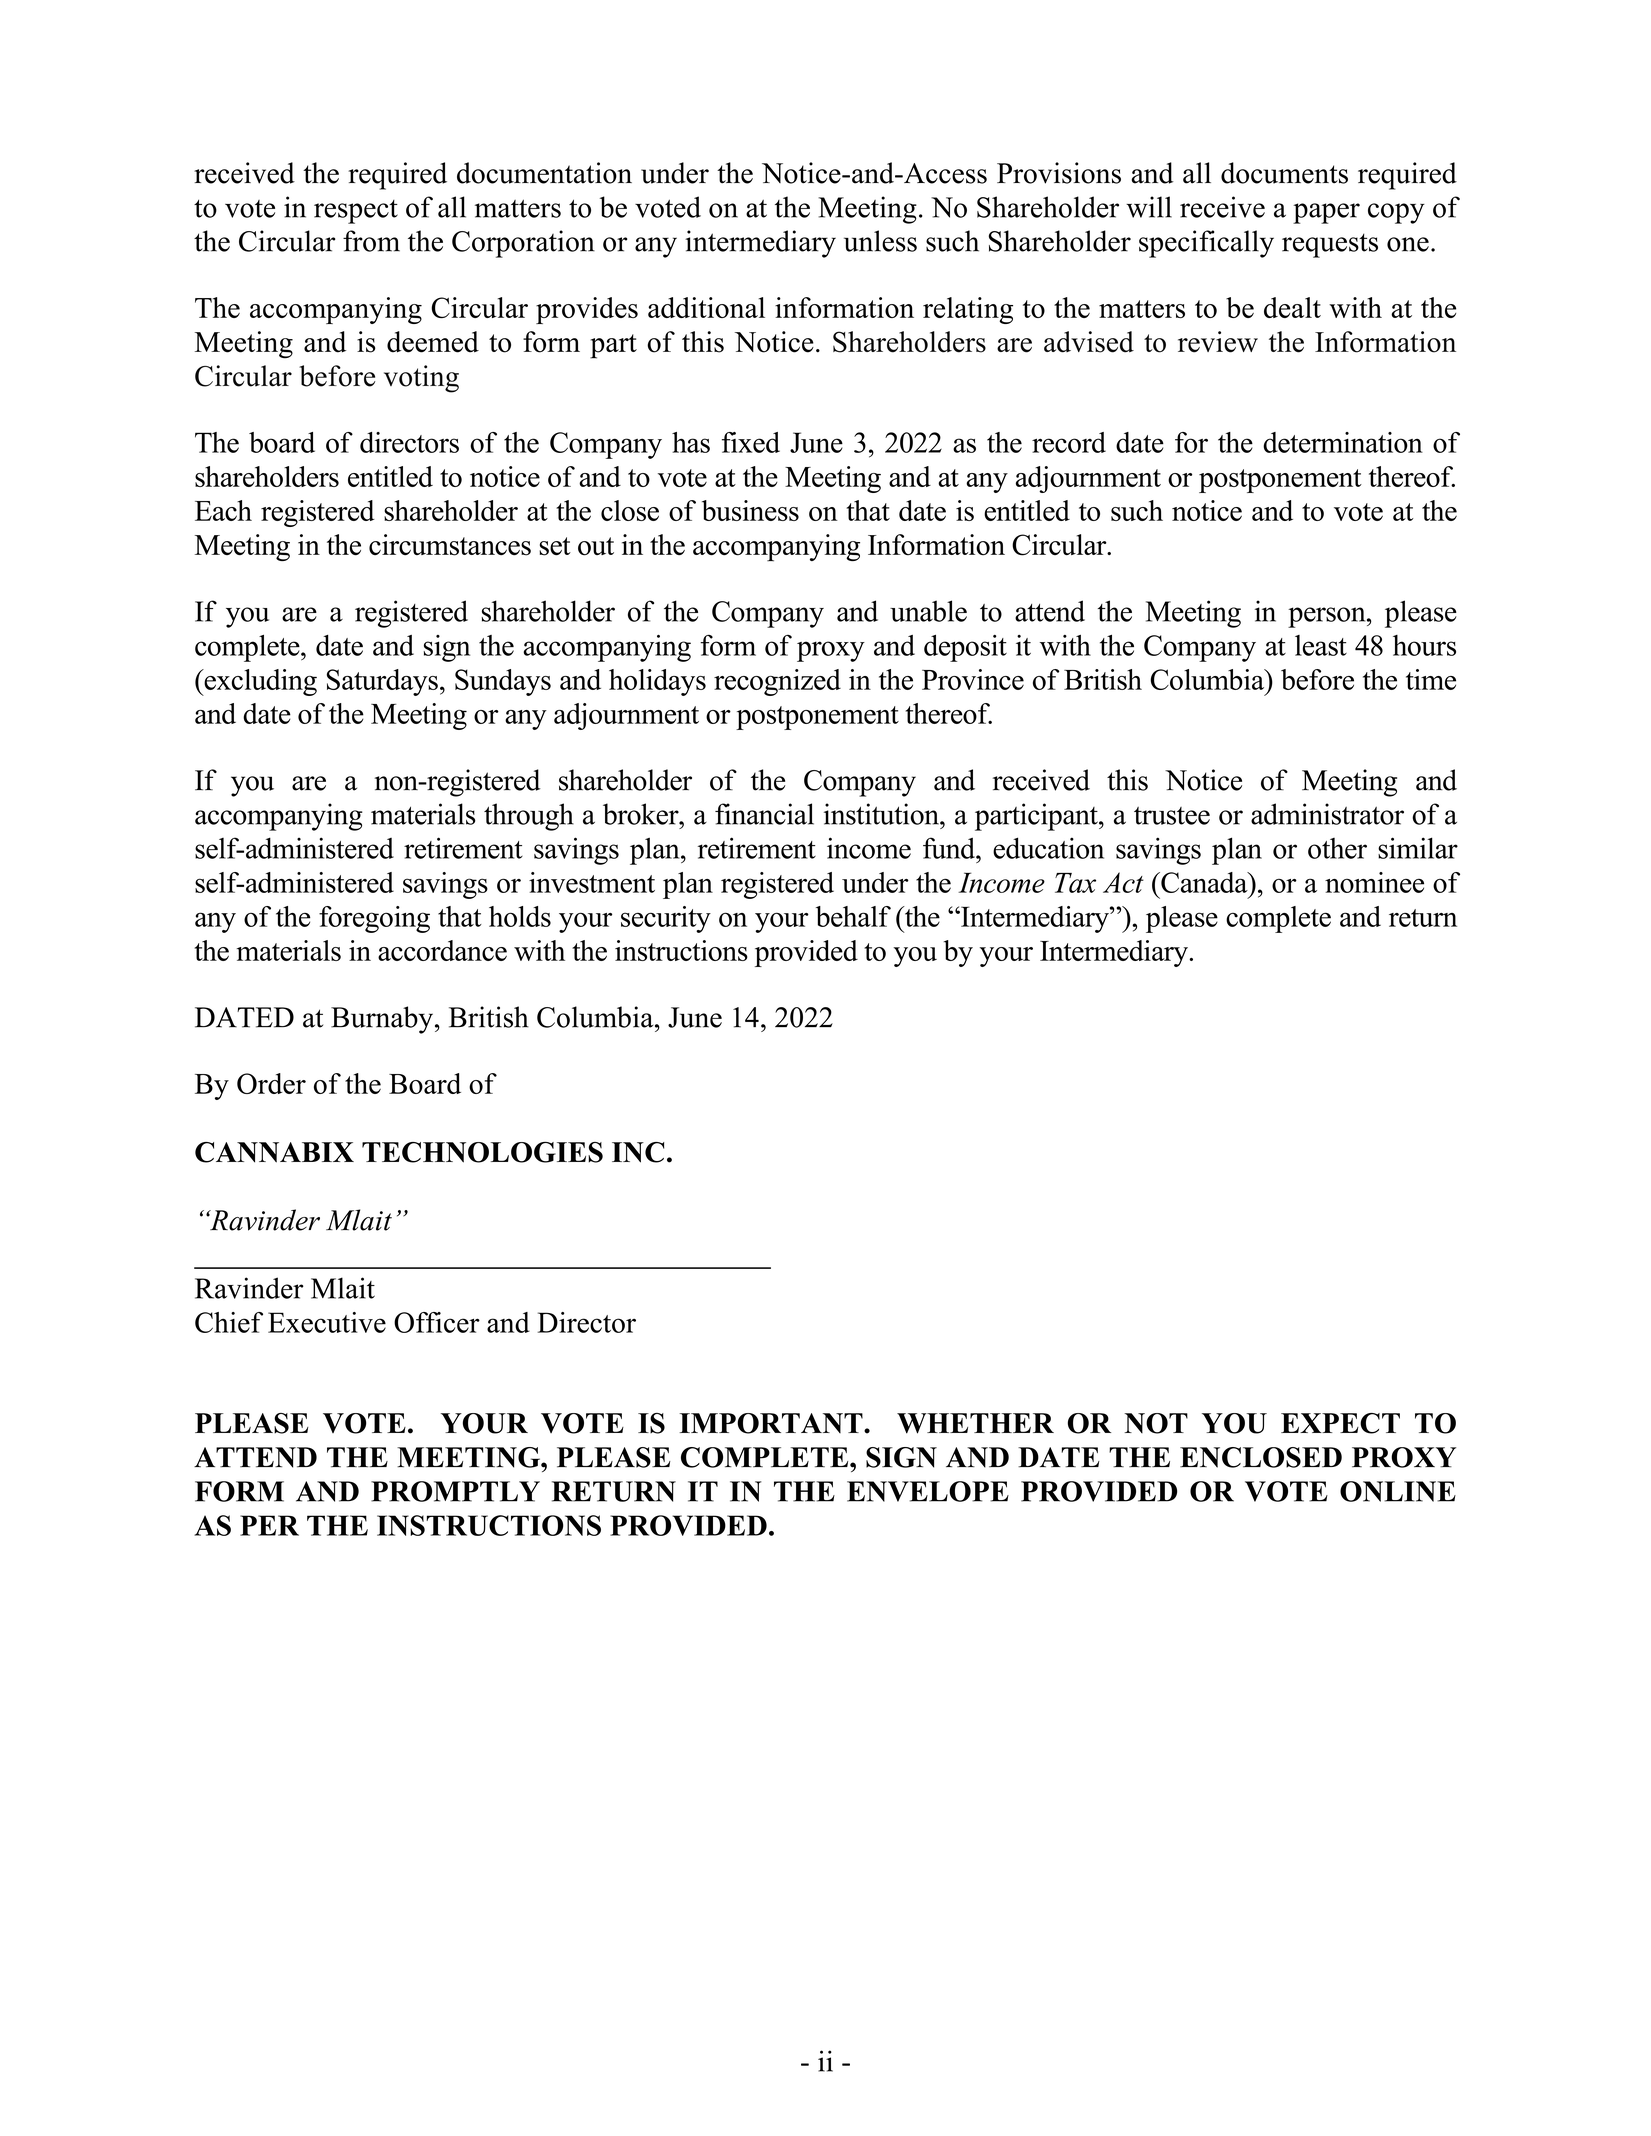  What do you see at coordinates (356, 212) in the screenshot?
I see `respect` at bounding box center [356, 212].
